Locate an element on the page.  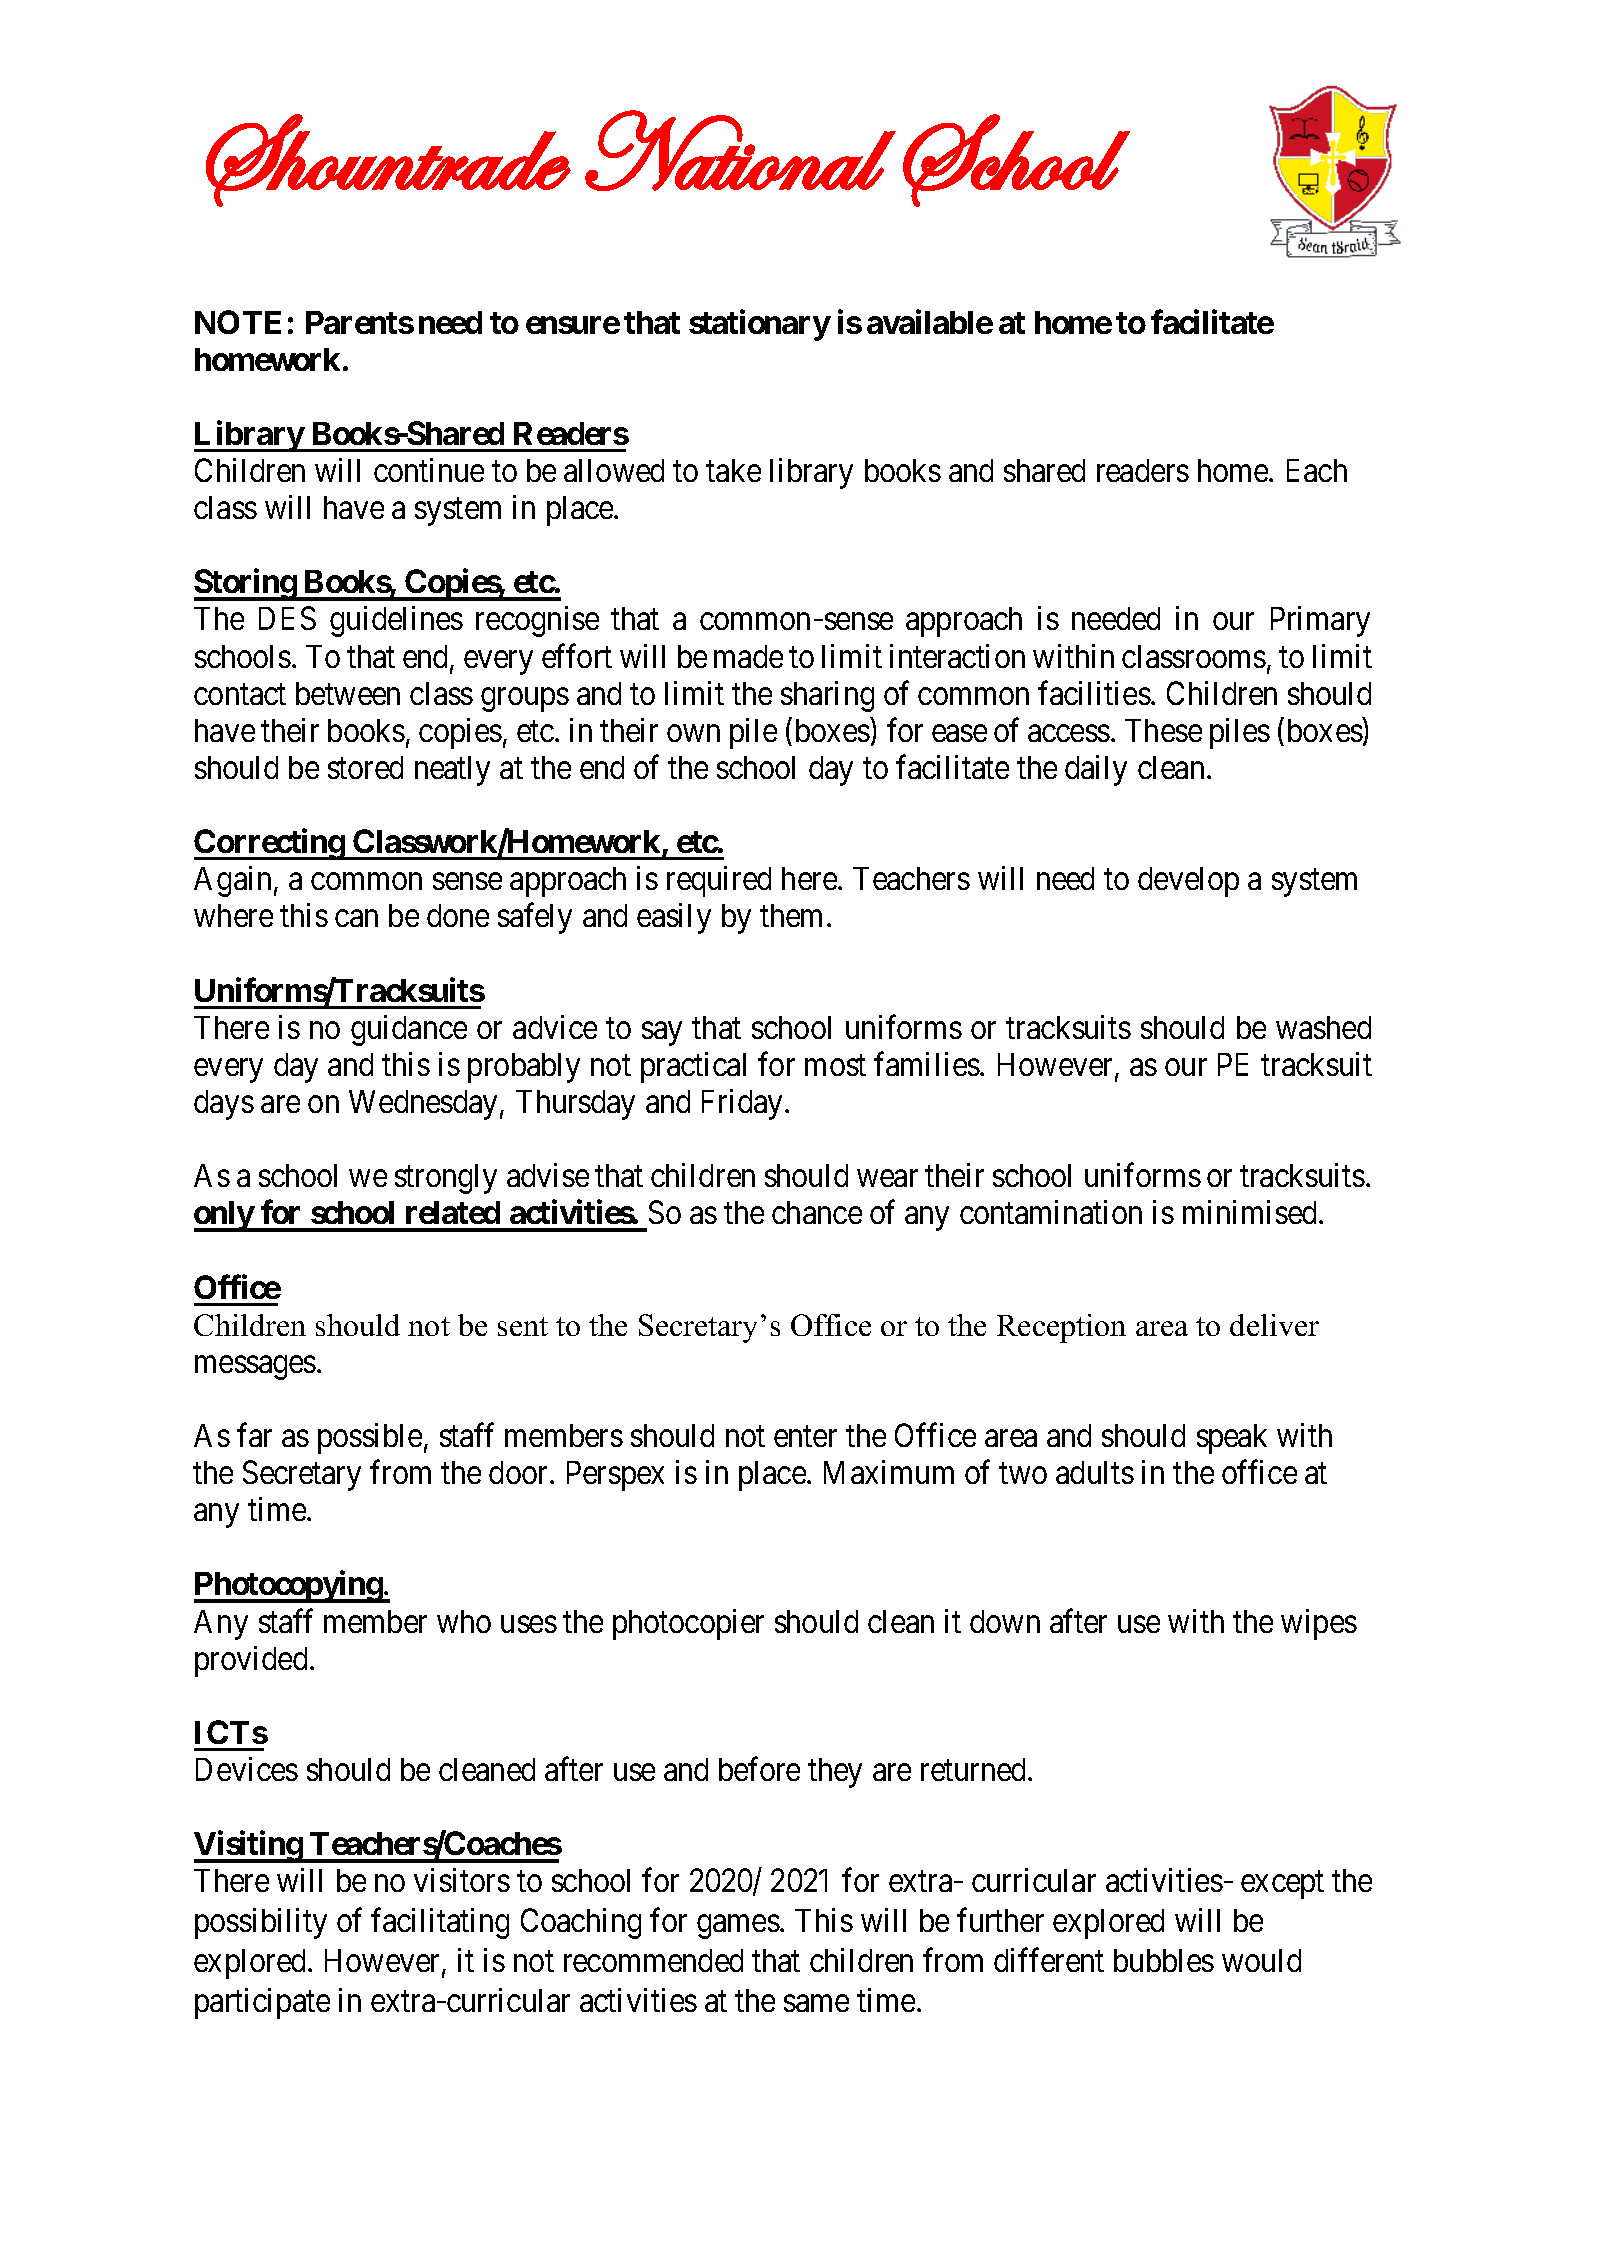
bubbles is located at coordinates (1164, 1960).
